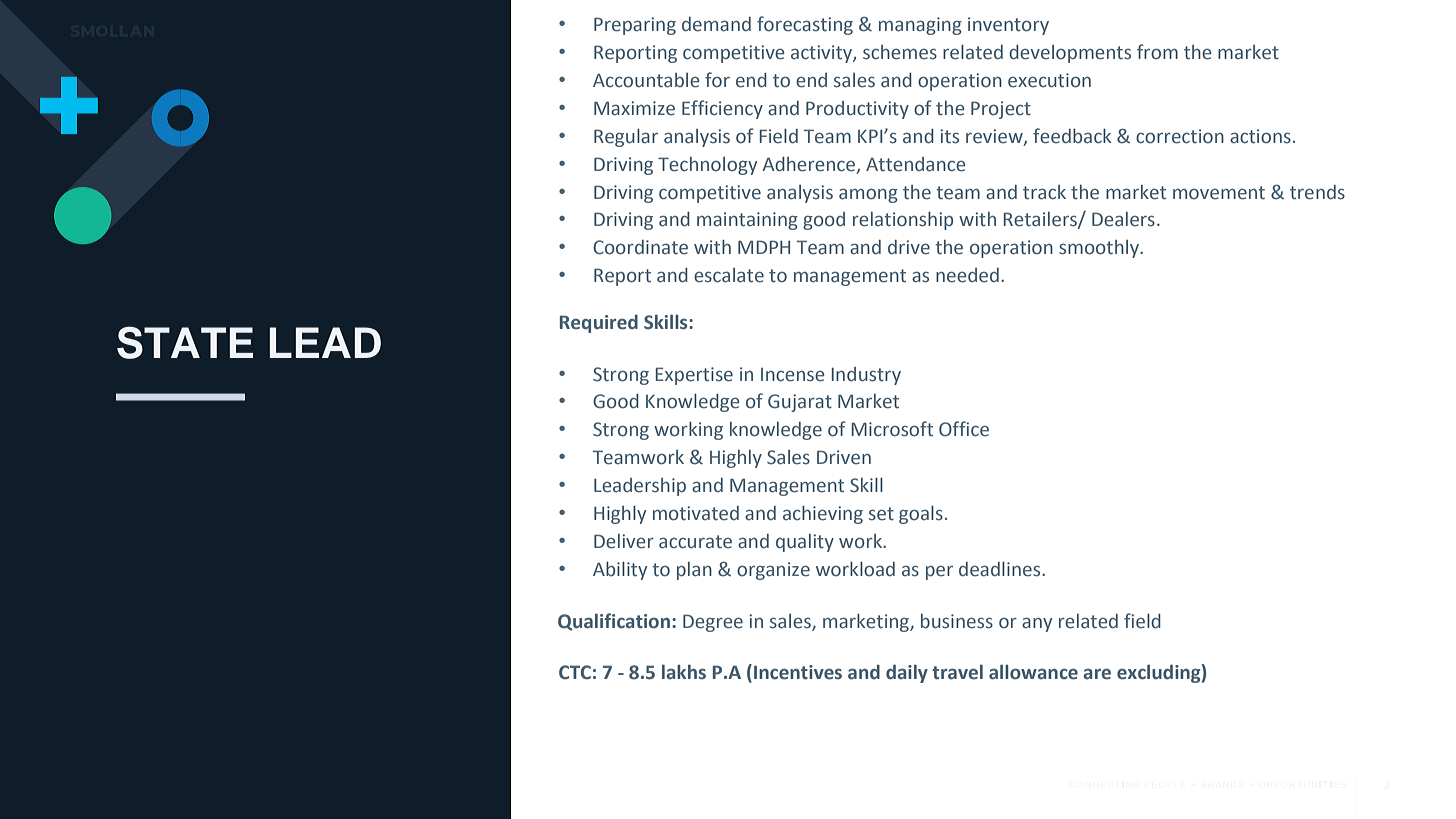  I want to click on Incense, so click(793, 375).
